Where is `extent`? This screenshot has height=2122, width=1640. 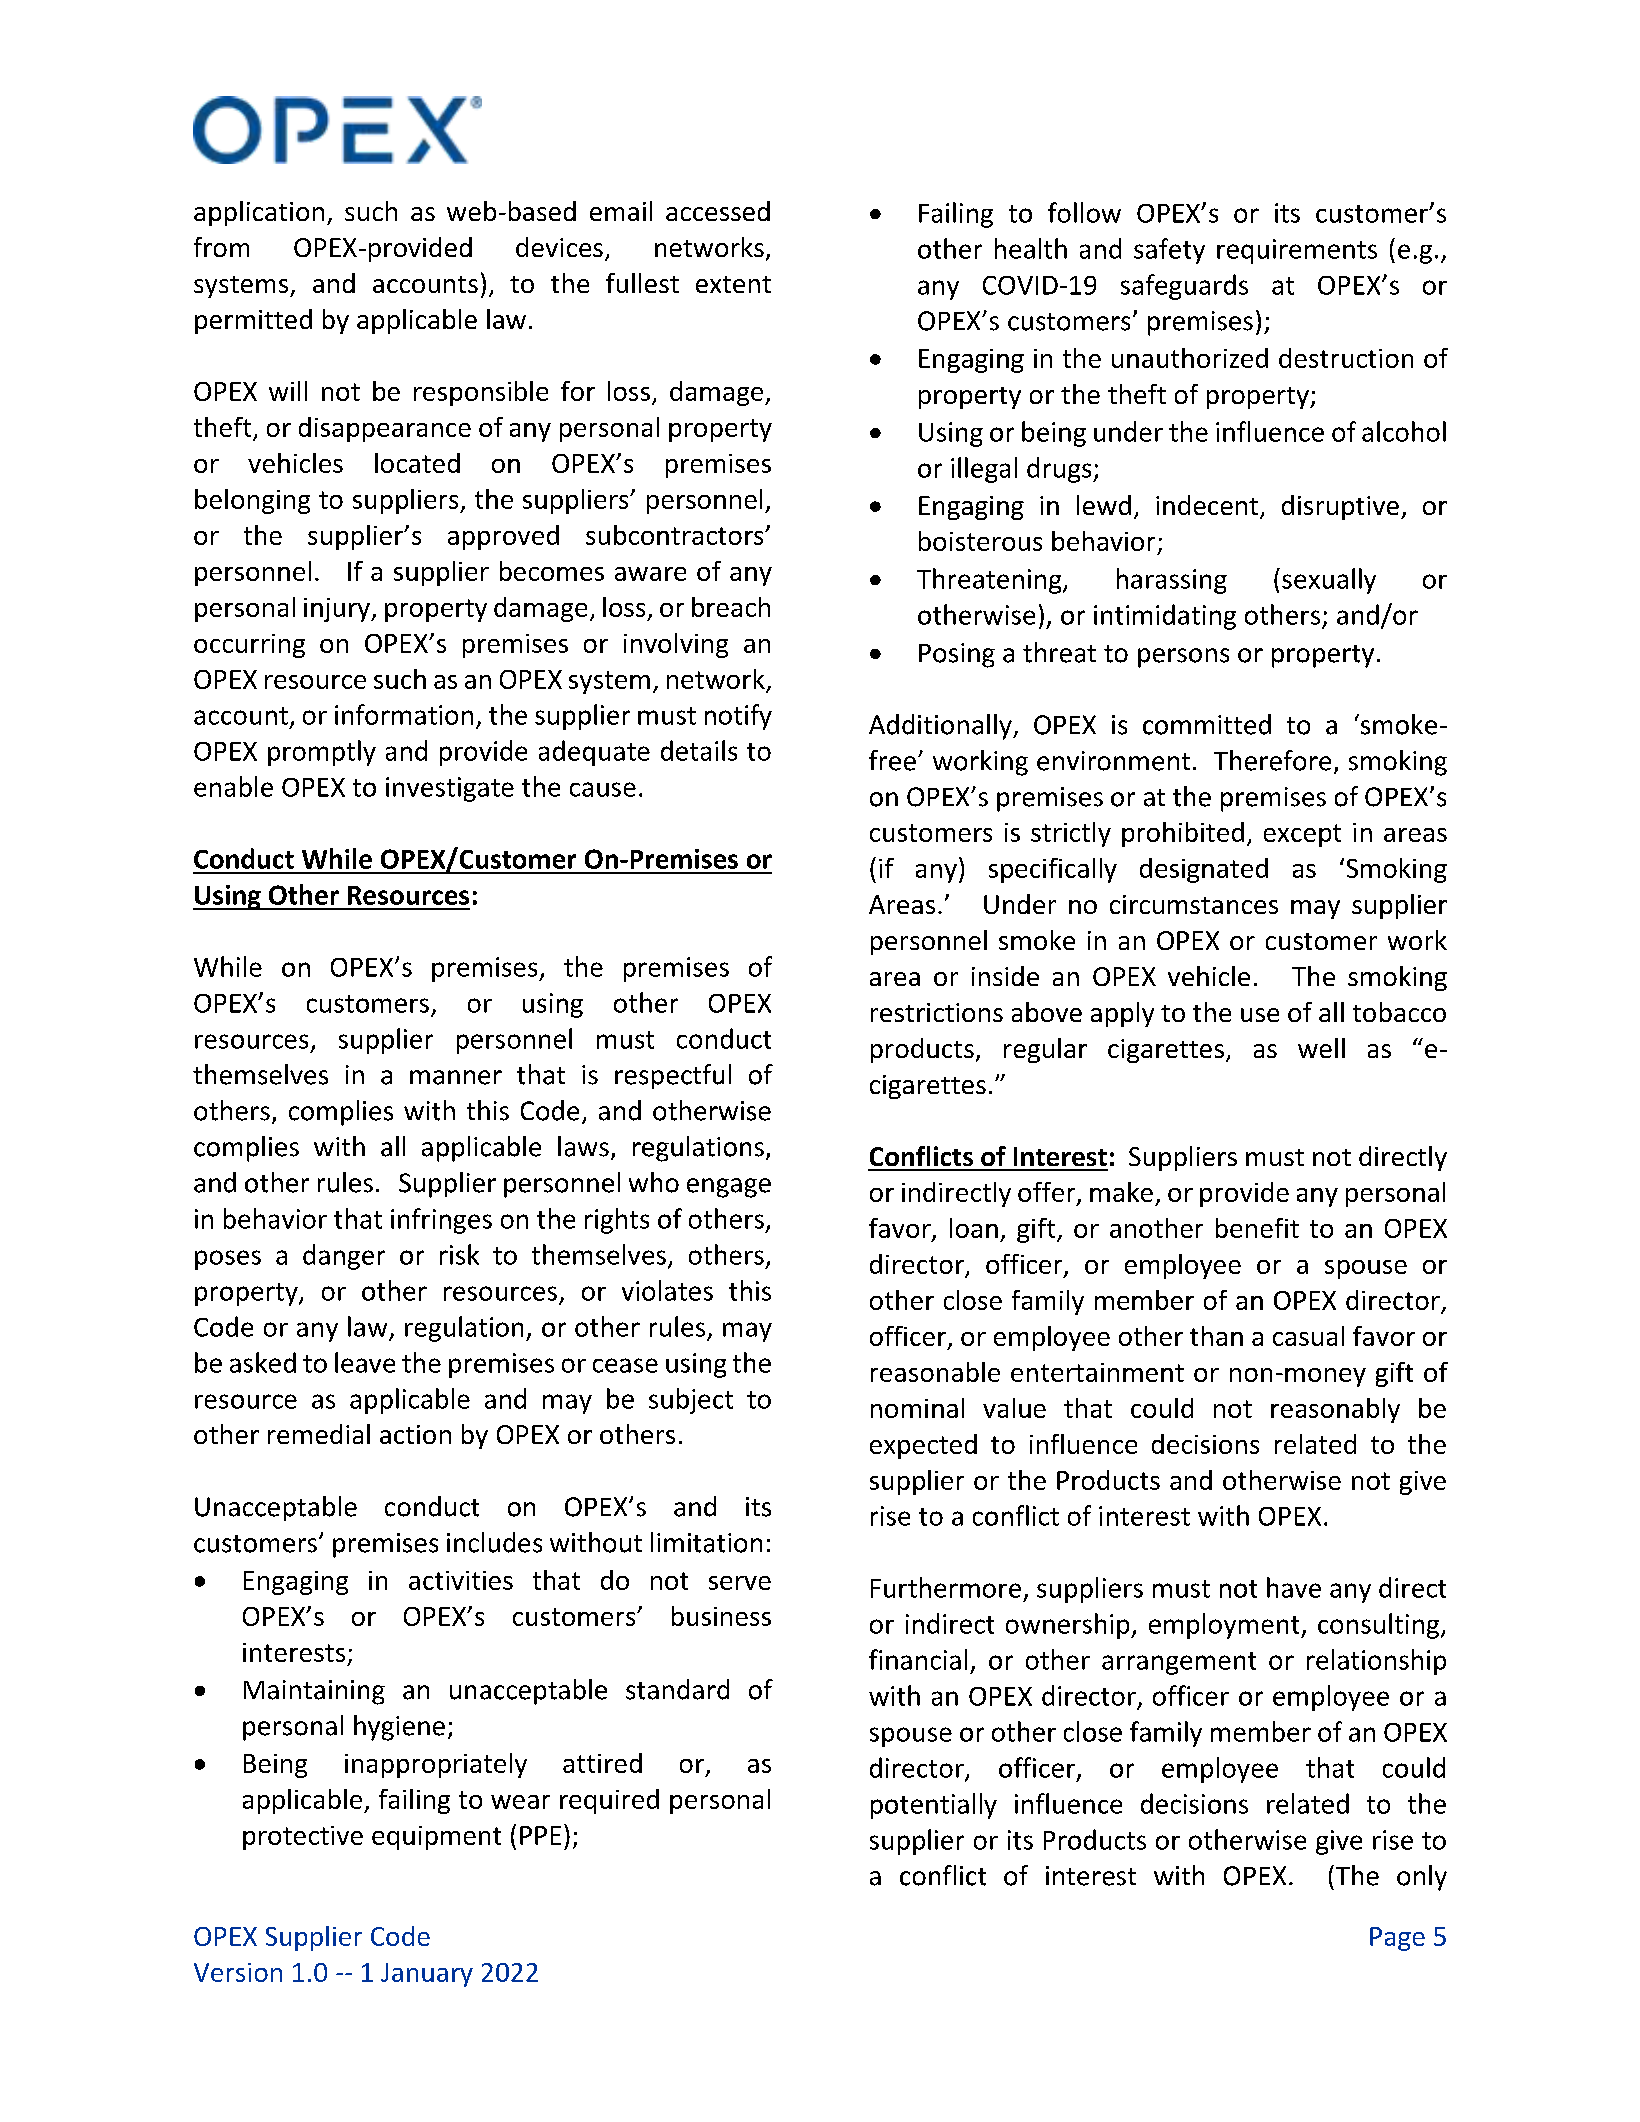
extent is located at coordinates (733, 284).
